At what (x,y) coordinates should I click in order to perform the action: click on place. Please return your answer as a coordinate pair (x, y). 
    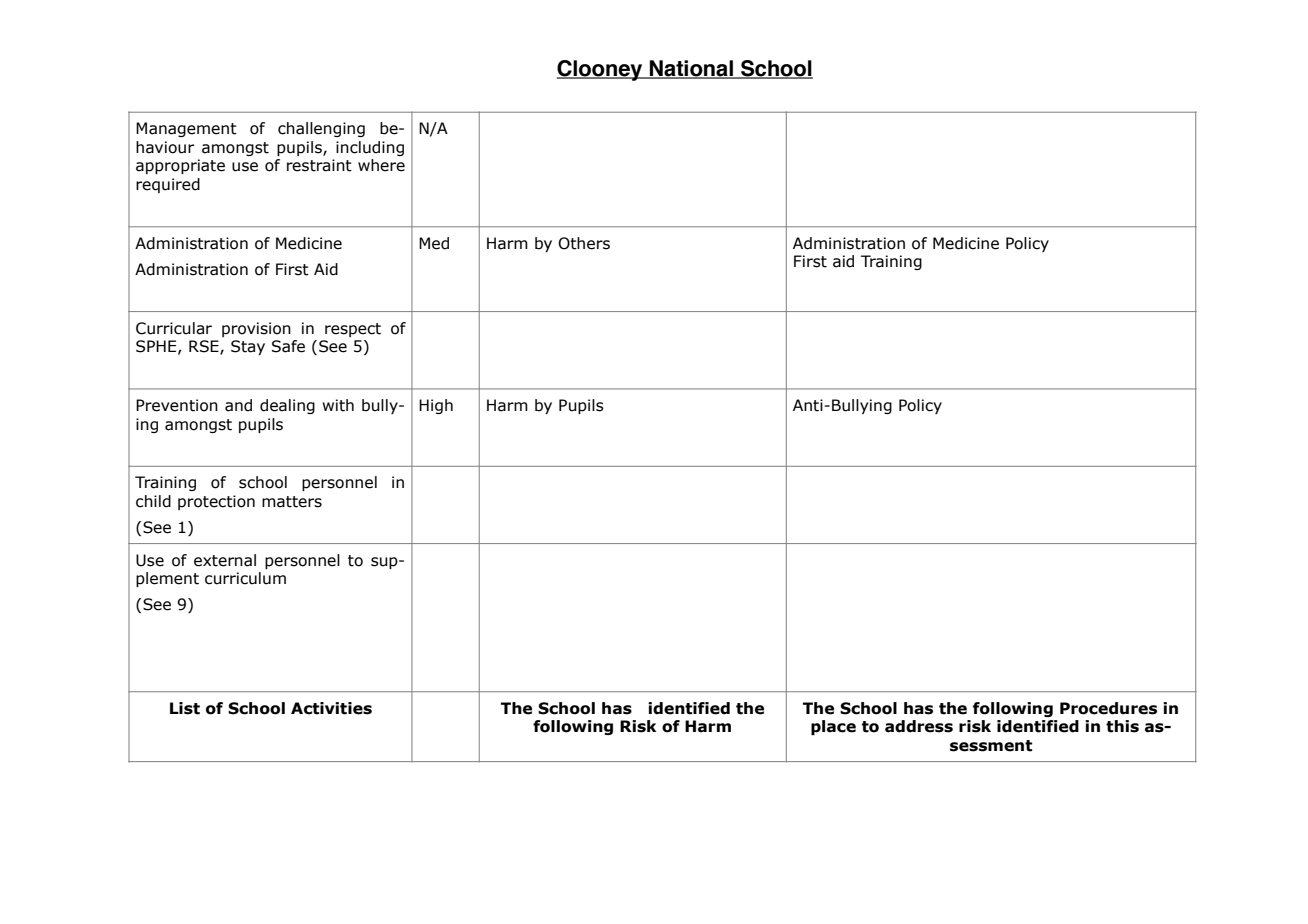
    Looking at the image, I should click on (833, 727).
